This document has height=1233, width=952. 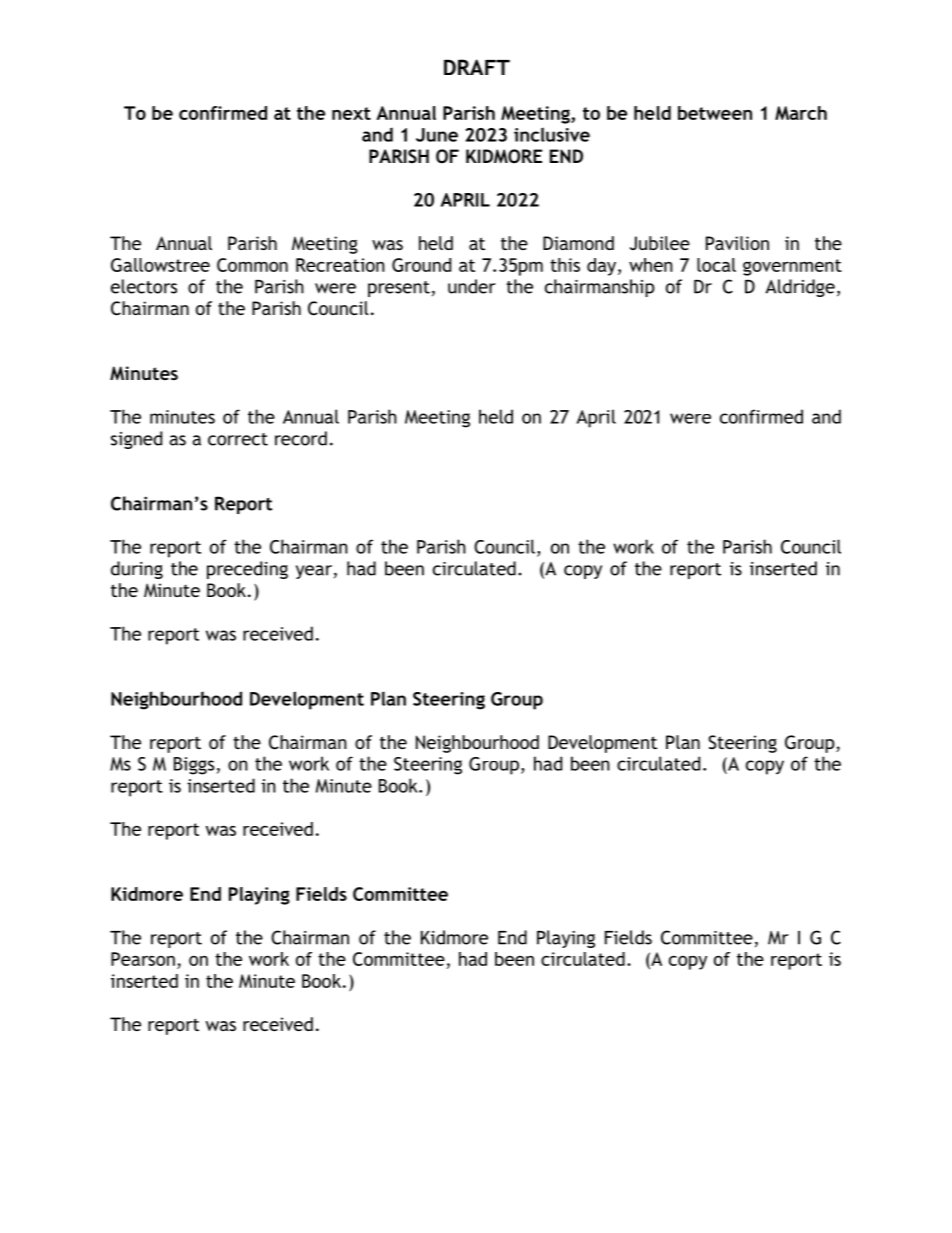 What do you see at coordinates (143, 959) in the document?
I see `Pearson` at bounding box center [143, 959].
